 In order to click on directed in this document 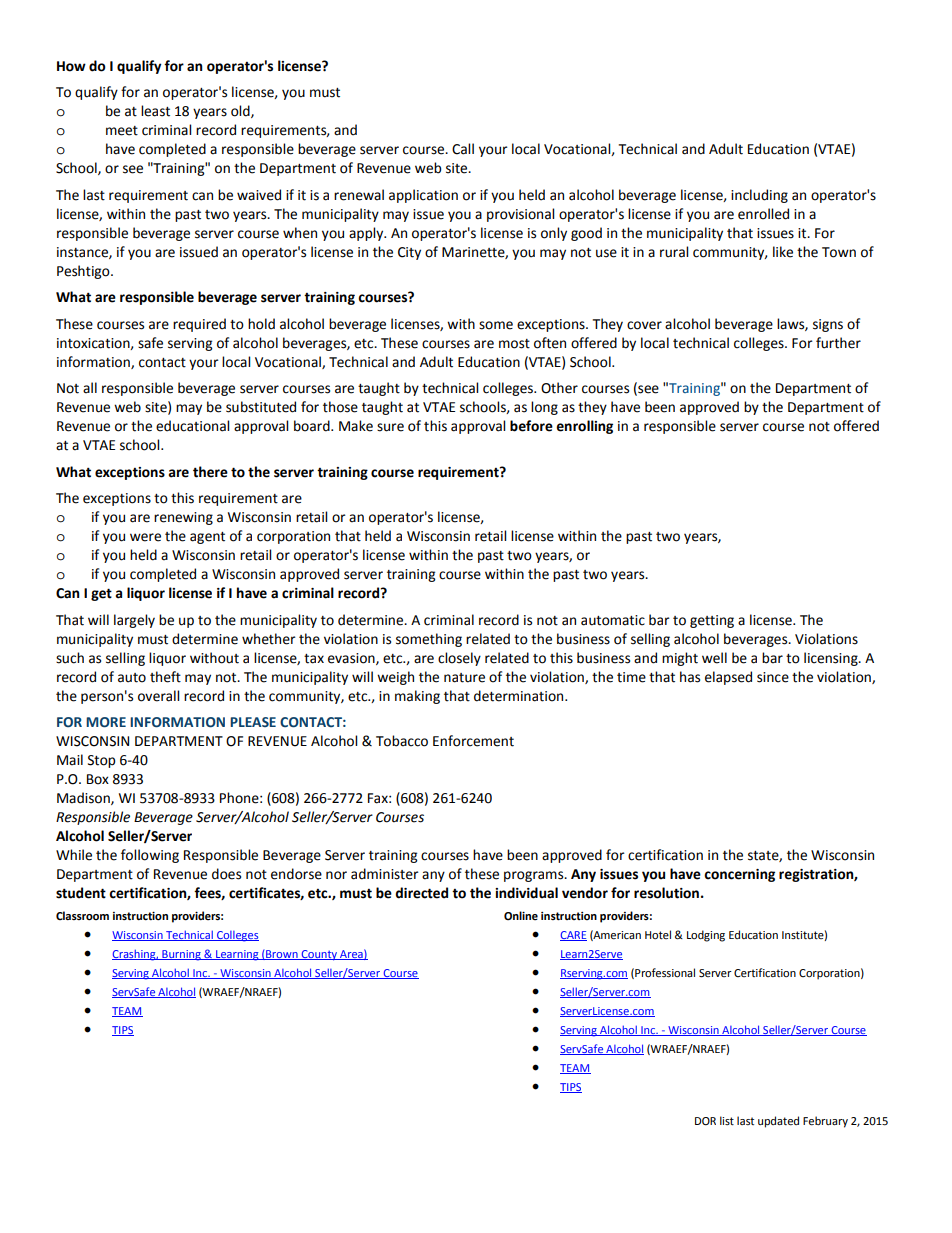, I will do `click(421, 893)`.
